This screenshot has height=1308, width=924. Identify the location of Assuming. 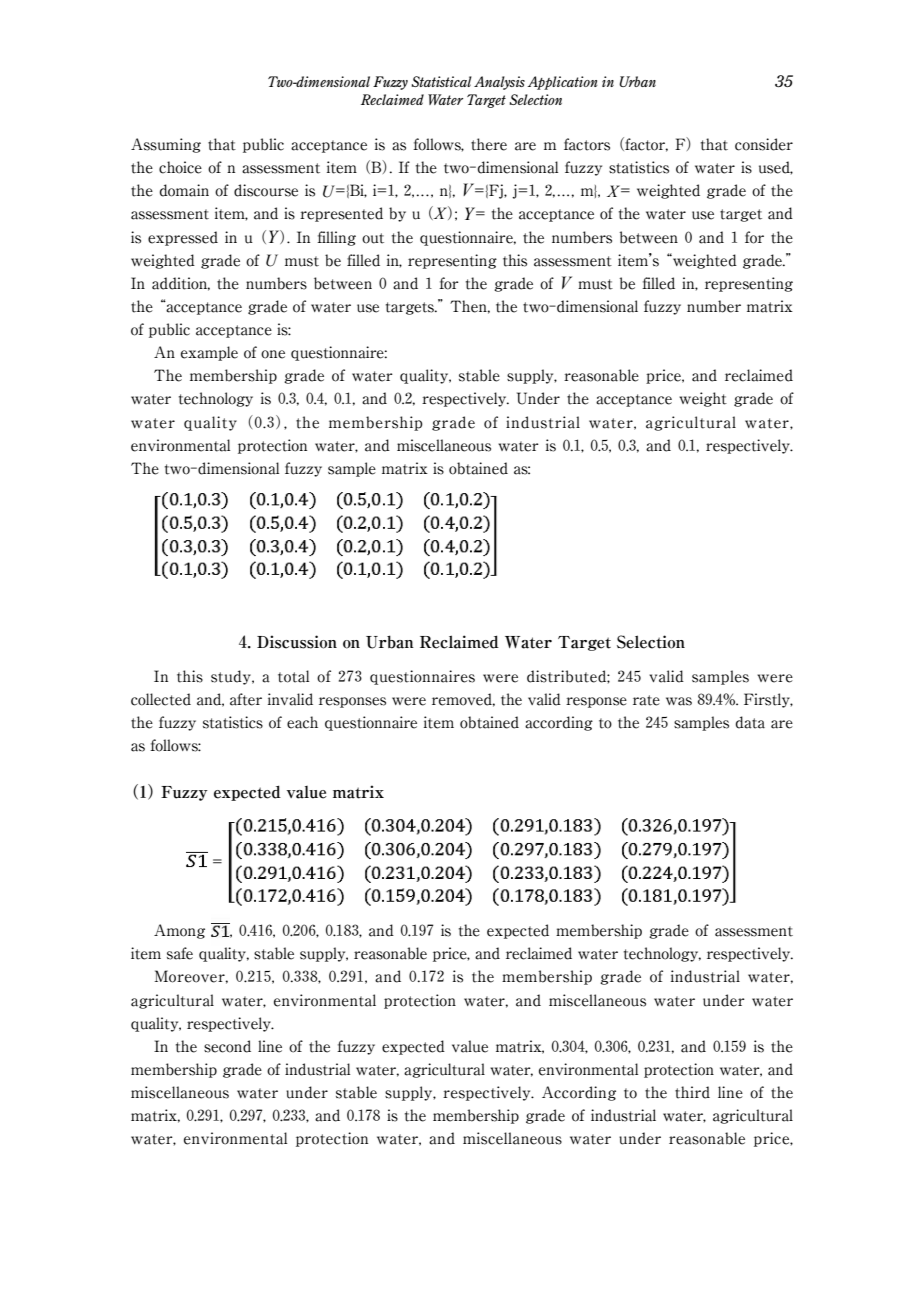
(166, 145).
